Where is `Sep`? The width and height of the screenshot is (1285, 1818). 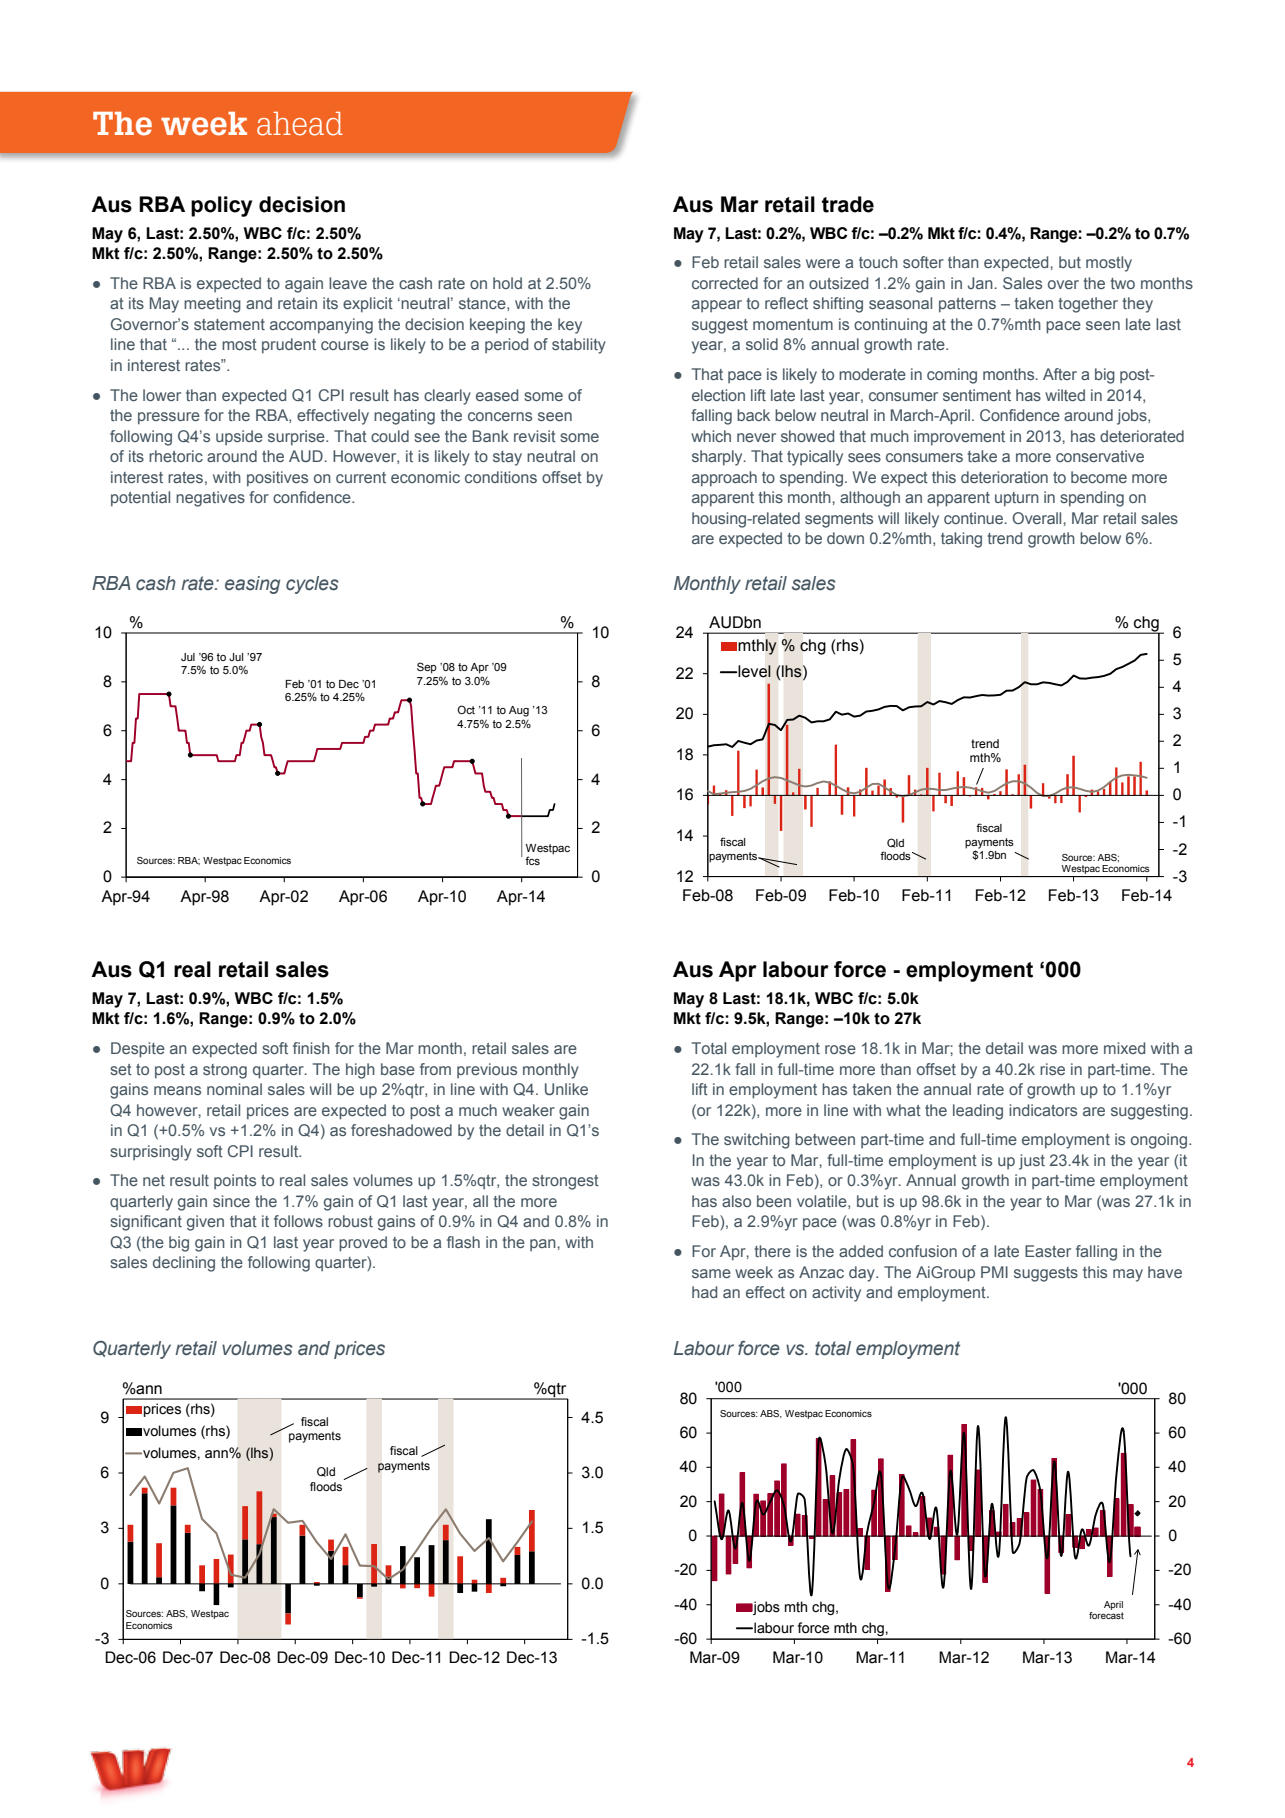 Sep is located at coordinates (427, 668).
